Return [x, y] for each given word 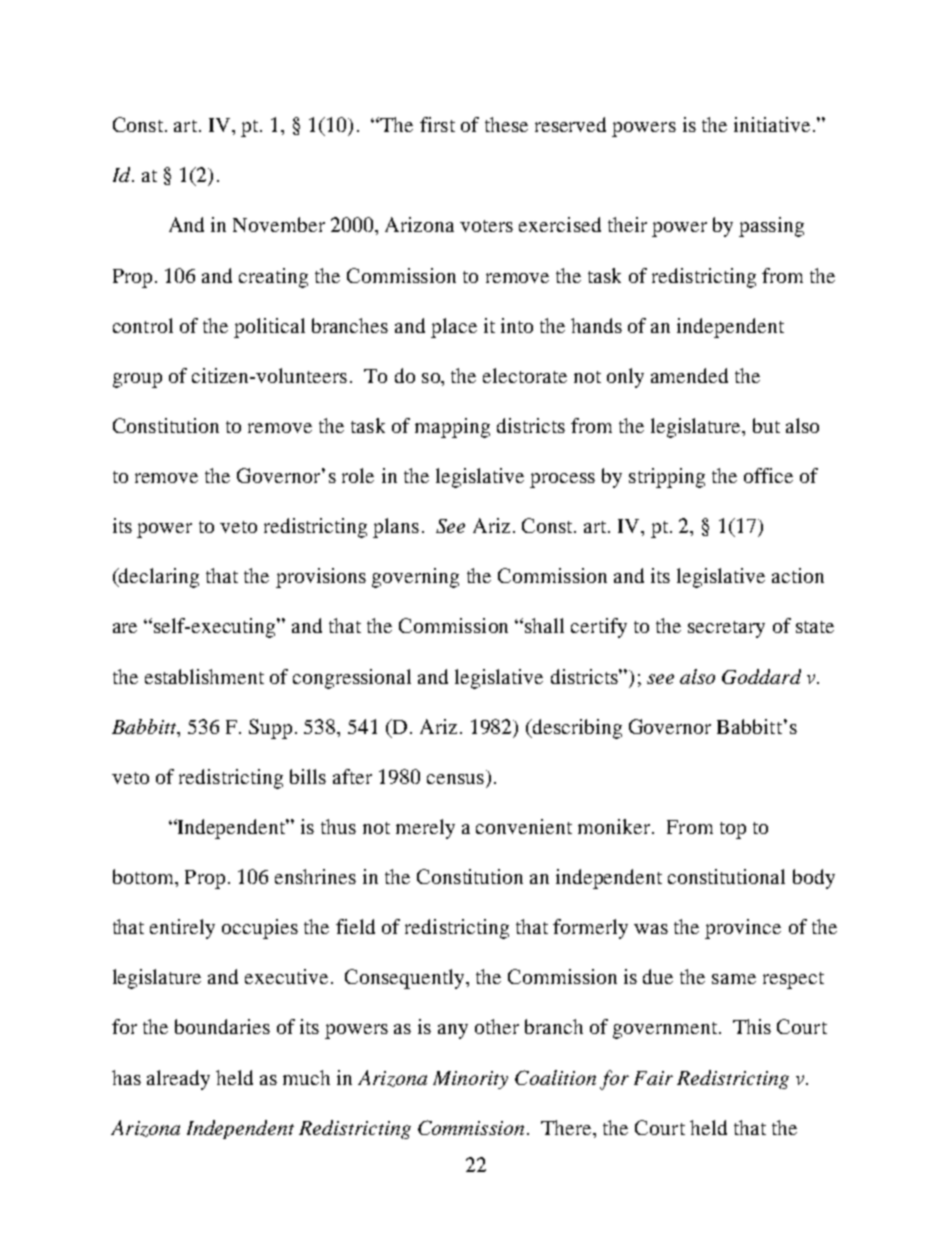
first [437, 124]
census [455, 779]
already [178, 1080]
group [137, 380]
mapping [452, 428]
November [279, 224]
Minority [470, 1080]
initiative [772, 124]
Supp [270, 729]
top [733, 830]
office [768, 475]
